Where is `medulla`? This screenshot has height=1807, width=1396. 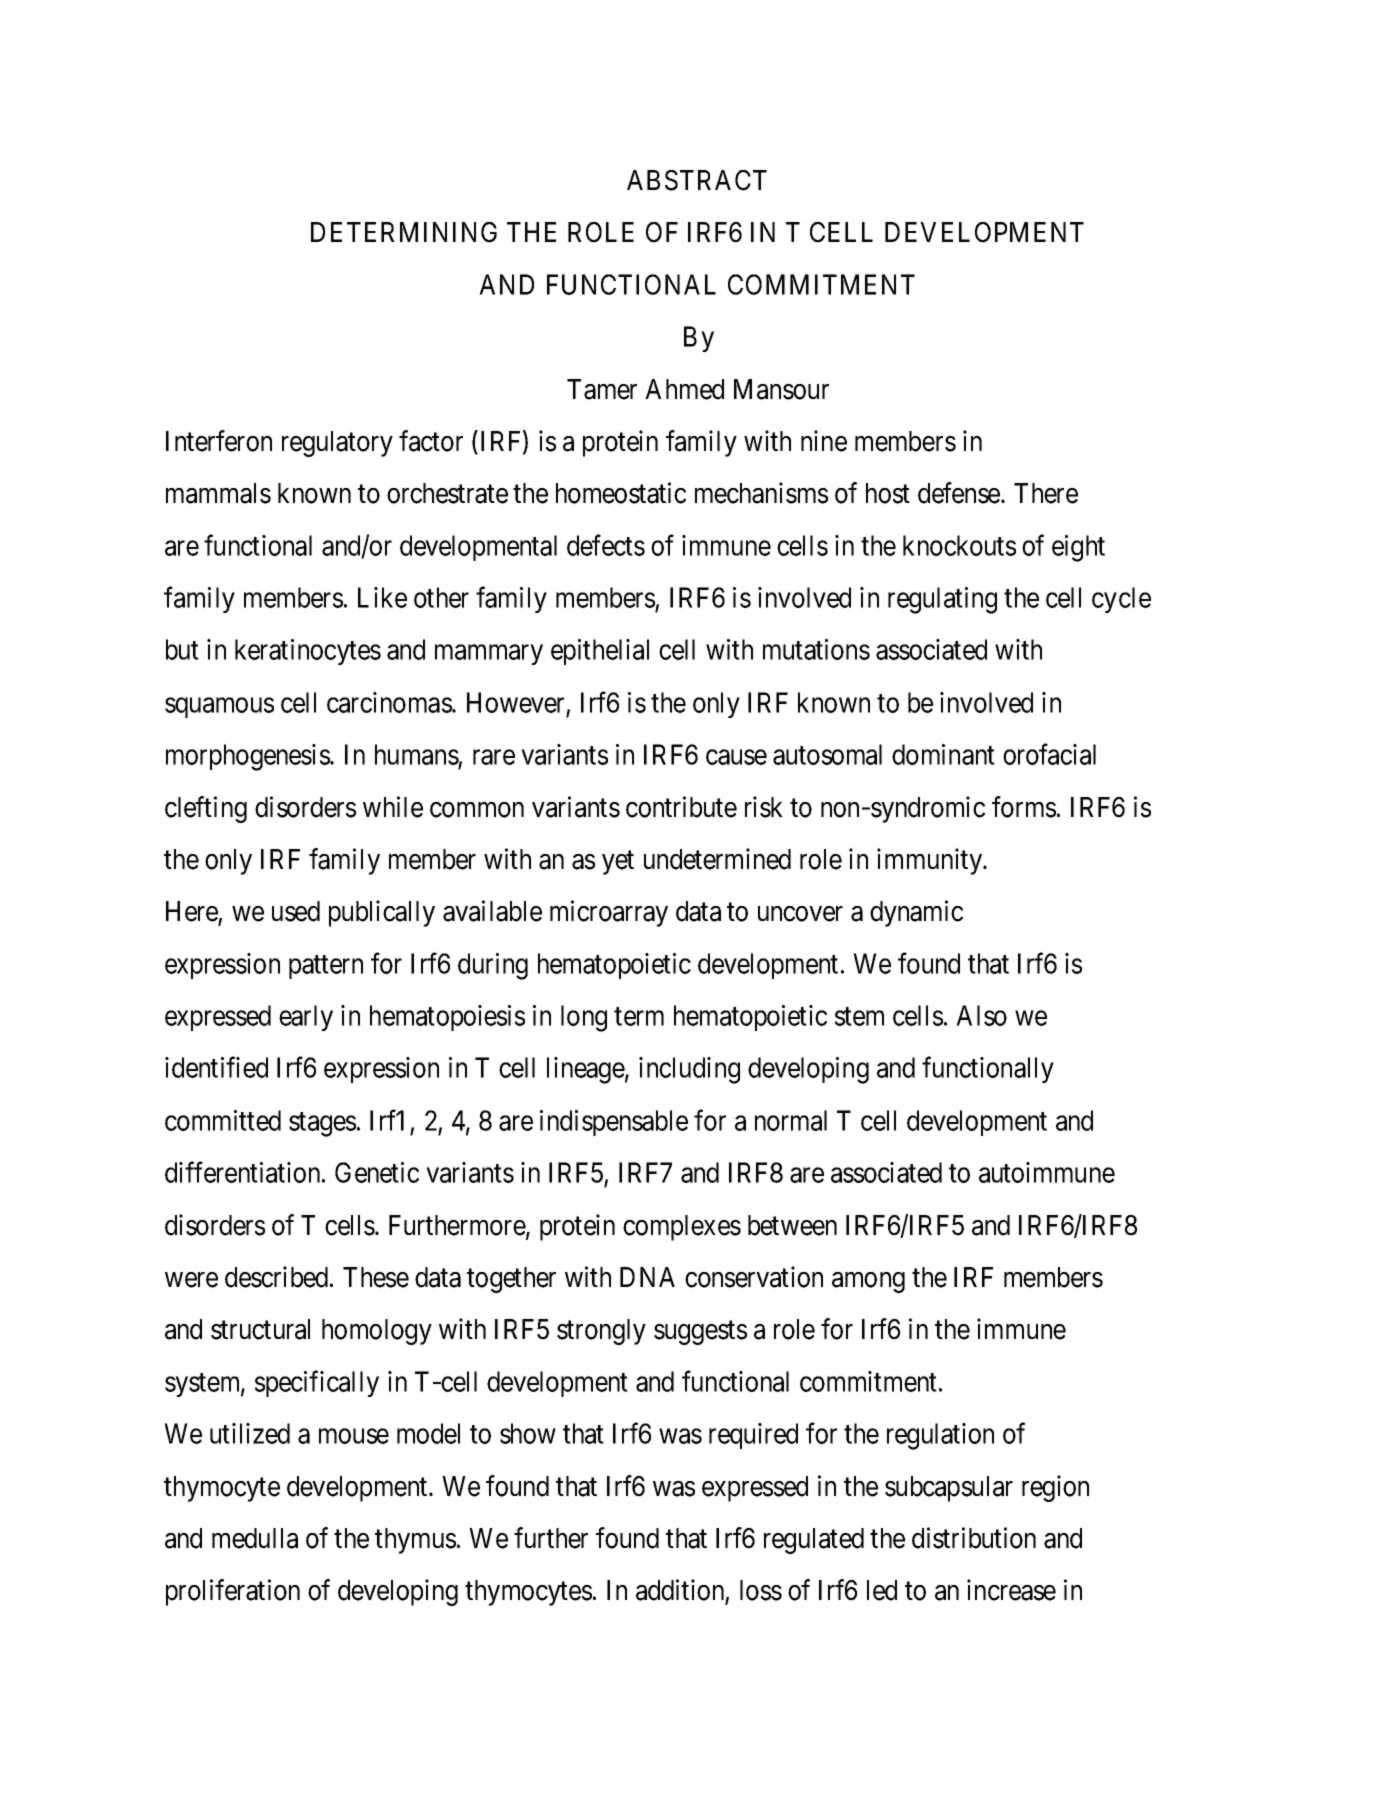
medulla is located at coordinates (255, 1538).
